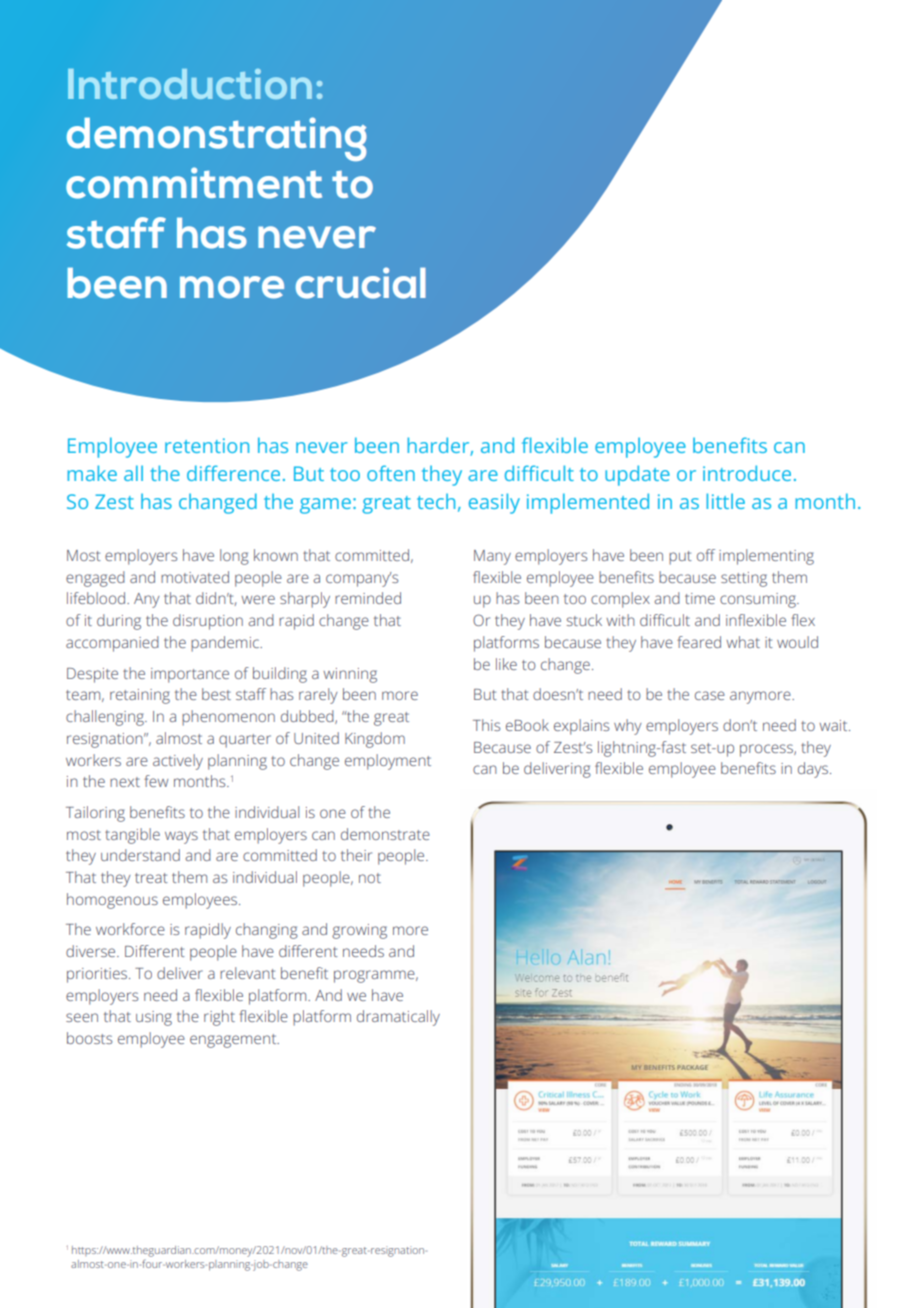  Describe the element at coordinates (766, 557) in the image. I see `implementing` at that location.
